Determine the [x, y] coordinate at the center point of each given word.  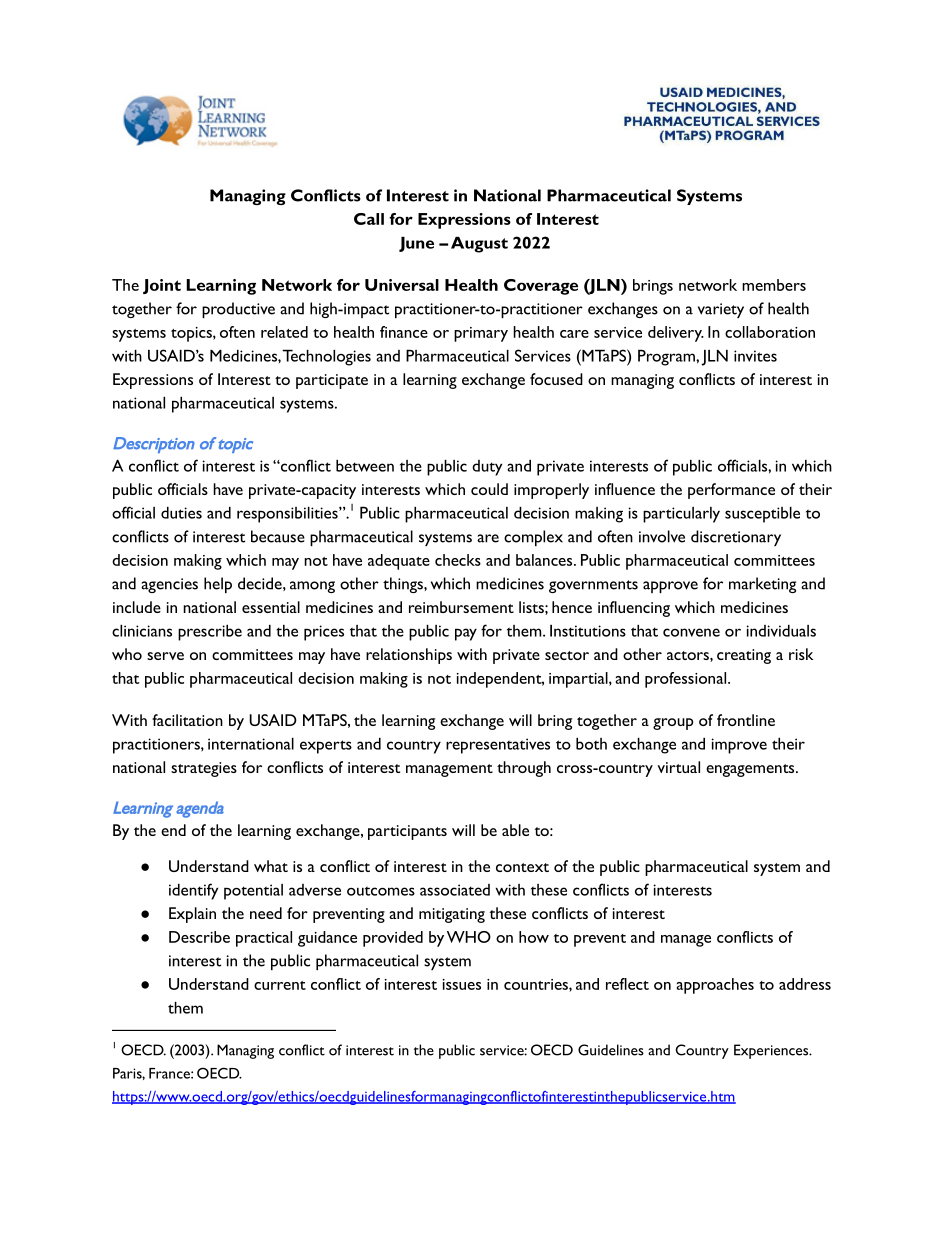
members [774, 285]
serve [165, 656]
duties [181, 513]
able [515, 830]
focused [556, 379]
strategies [204, 769]
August [479, 245]
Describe [199, 937]
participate [332, 381]
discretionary [736, 538]
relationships [409, 656]
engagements [751, 770]
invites [755, 356]
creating [744, 656]
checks [458, 560]
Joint [162, 286]
